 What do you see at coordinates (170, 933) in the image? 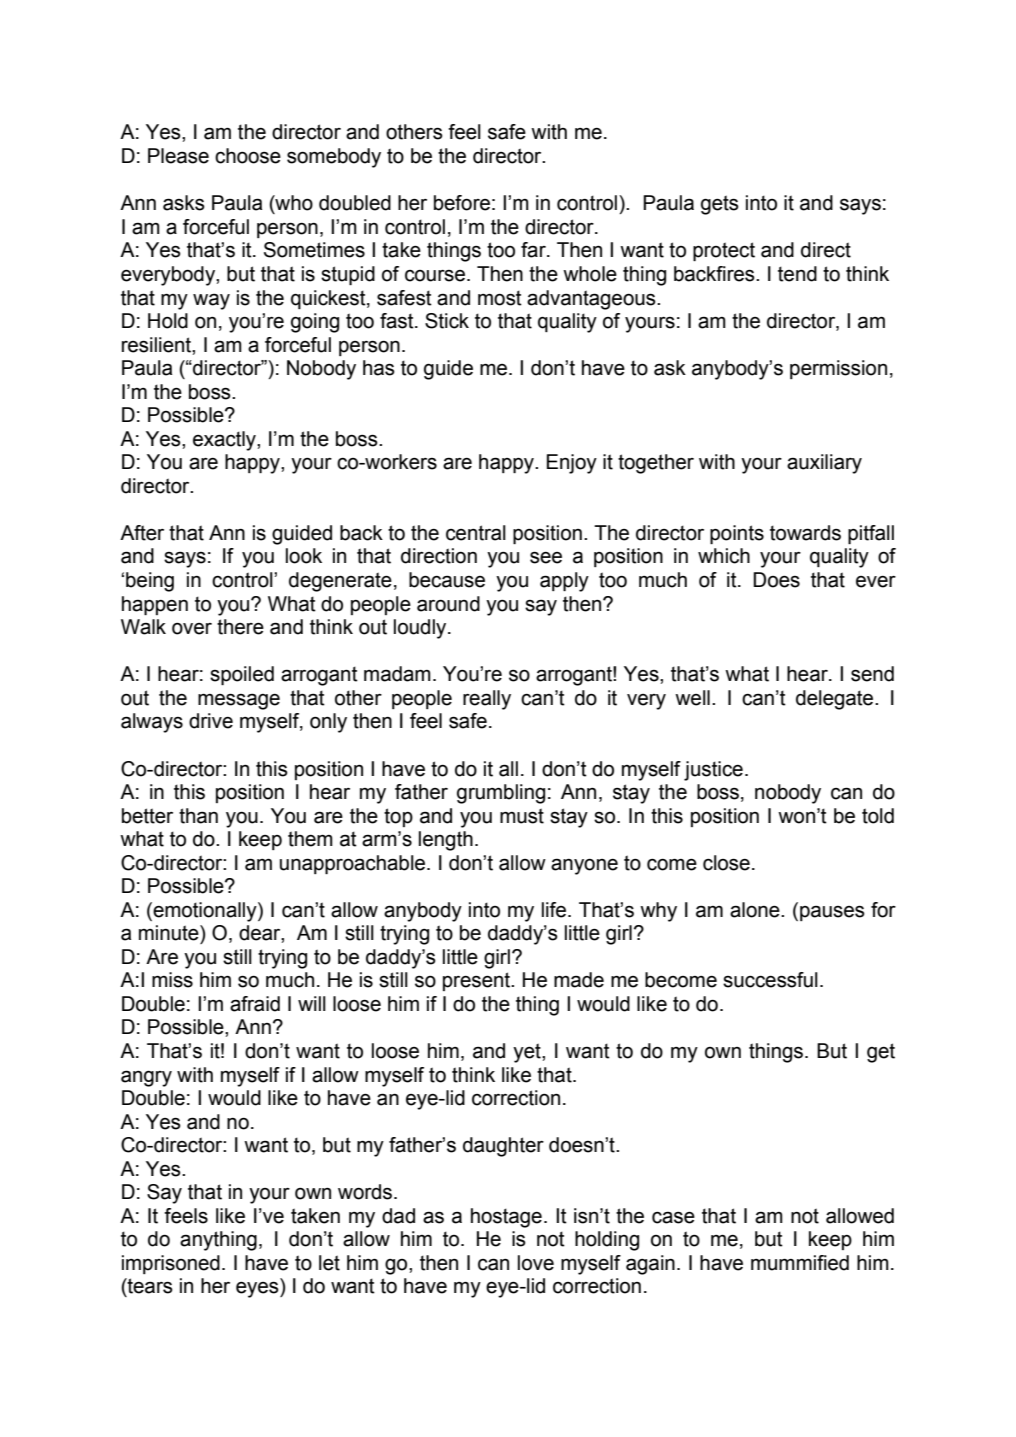
I see `minute` at bounding box center [170, 933].
